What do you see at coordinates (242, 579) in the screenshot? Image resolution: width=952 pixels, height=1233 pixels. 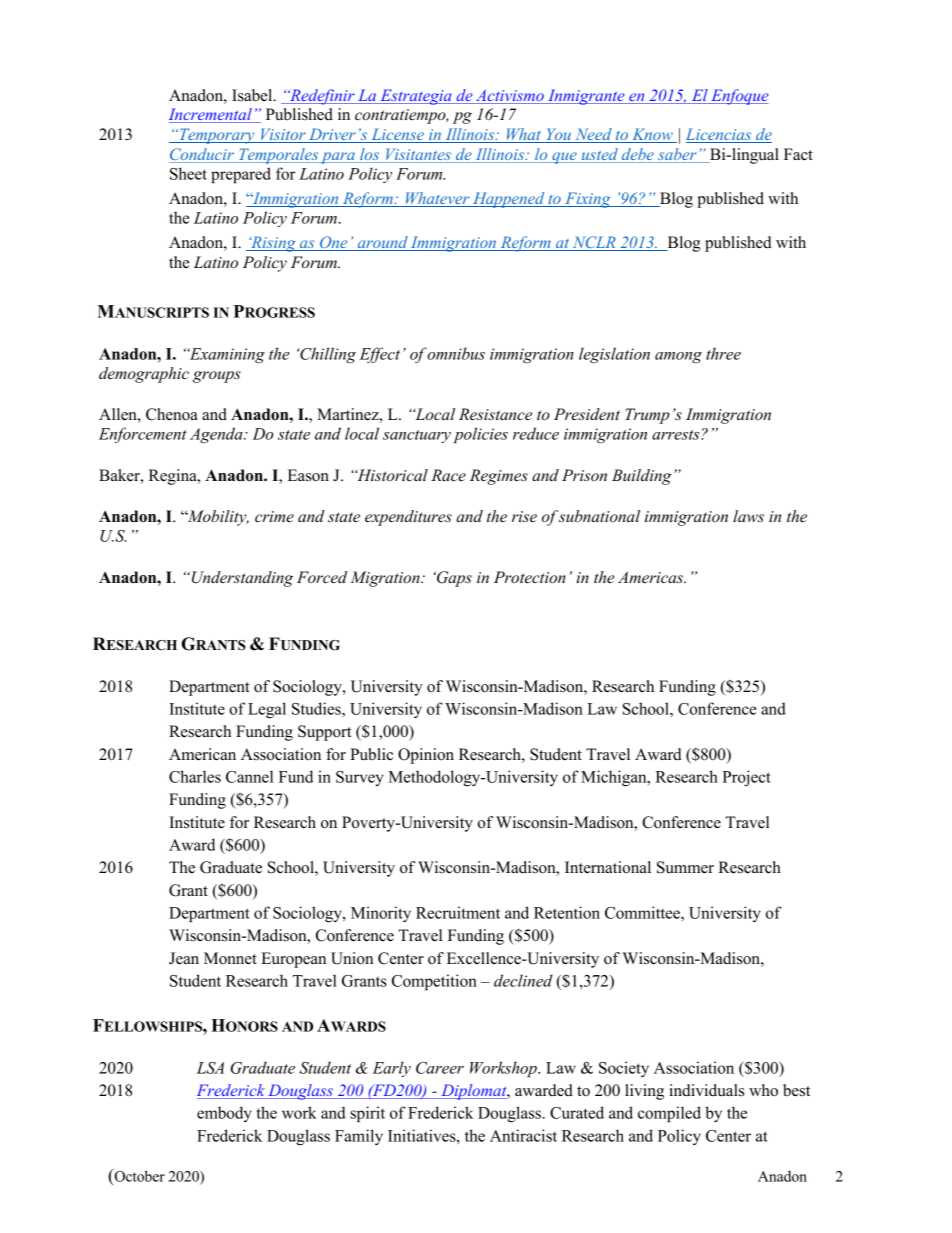 I see `Understanding` at bounding box center [242, 579].
